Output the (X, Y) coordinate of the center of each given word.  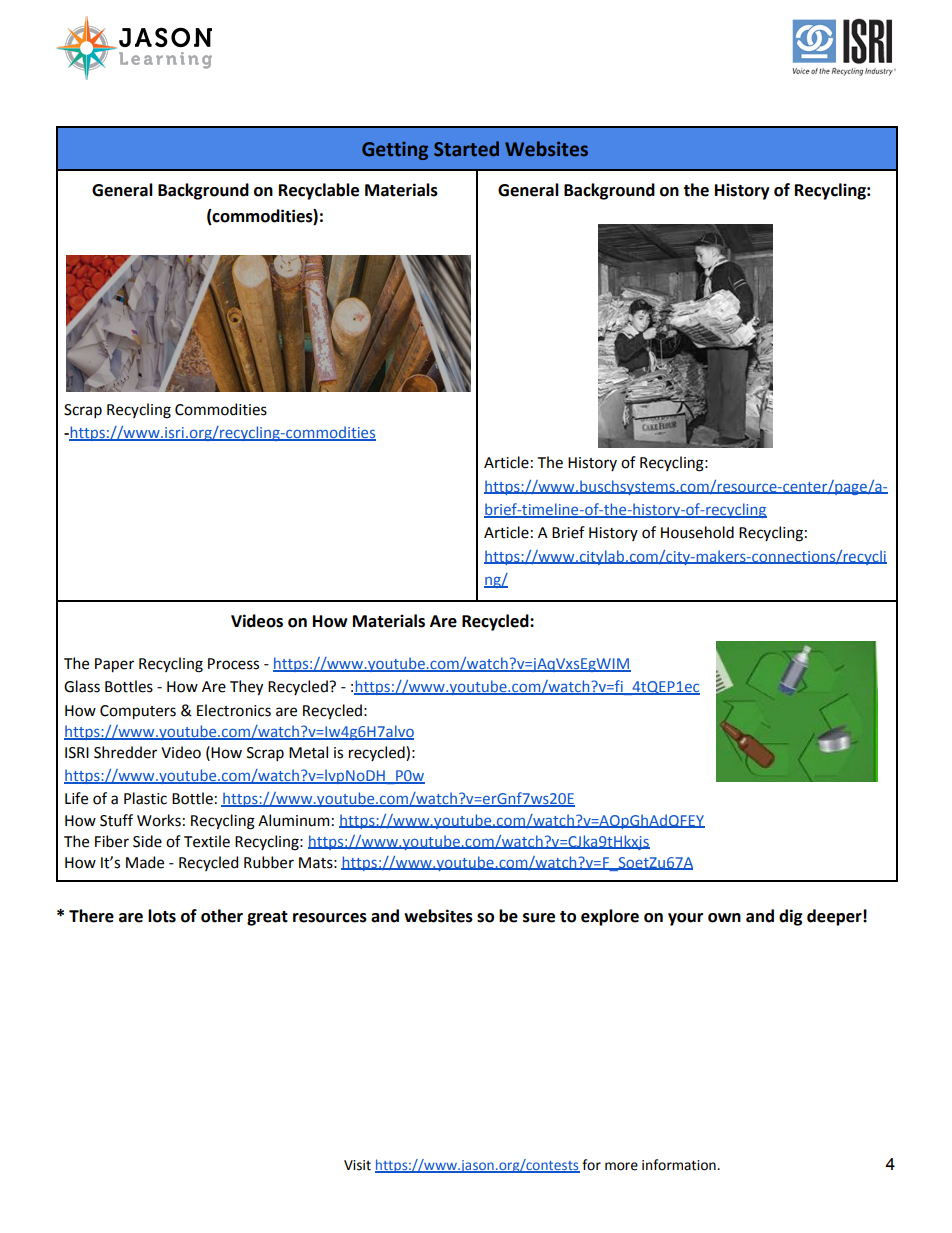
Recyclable (319, 191)
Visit (357, 1165)
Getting (395, 151)
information (680, 1165)
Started (466, 149)
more (621, 1166)
